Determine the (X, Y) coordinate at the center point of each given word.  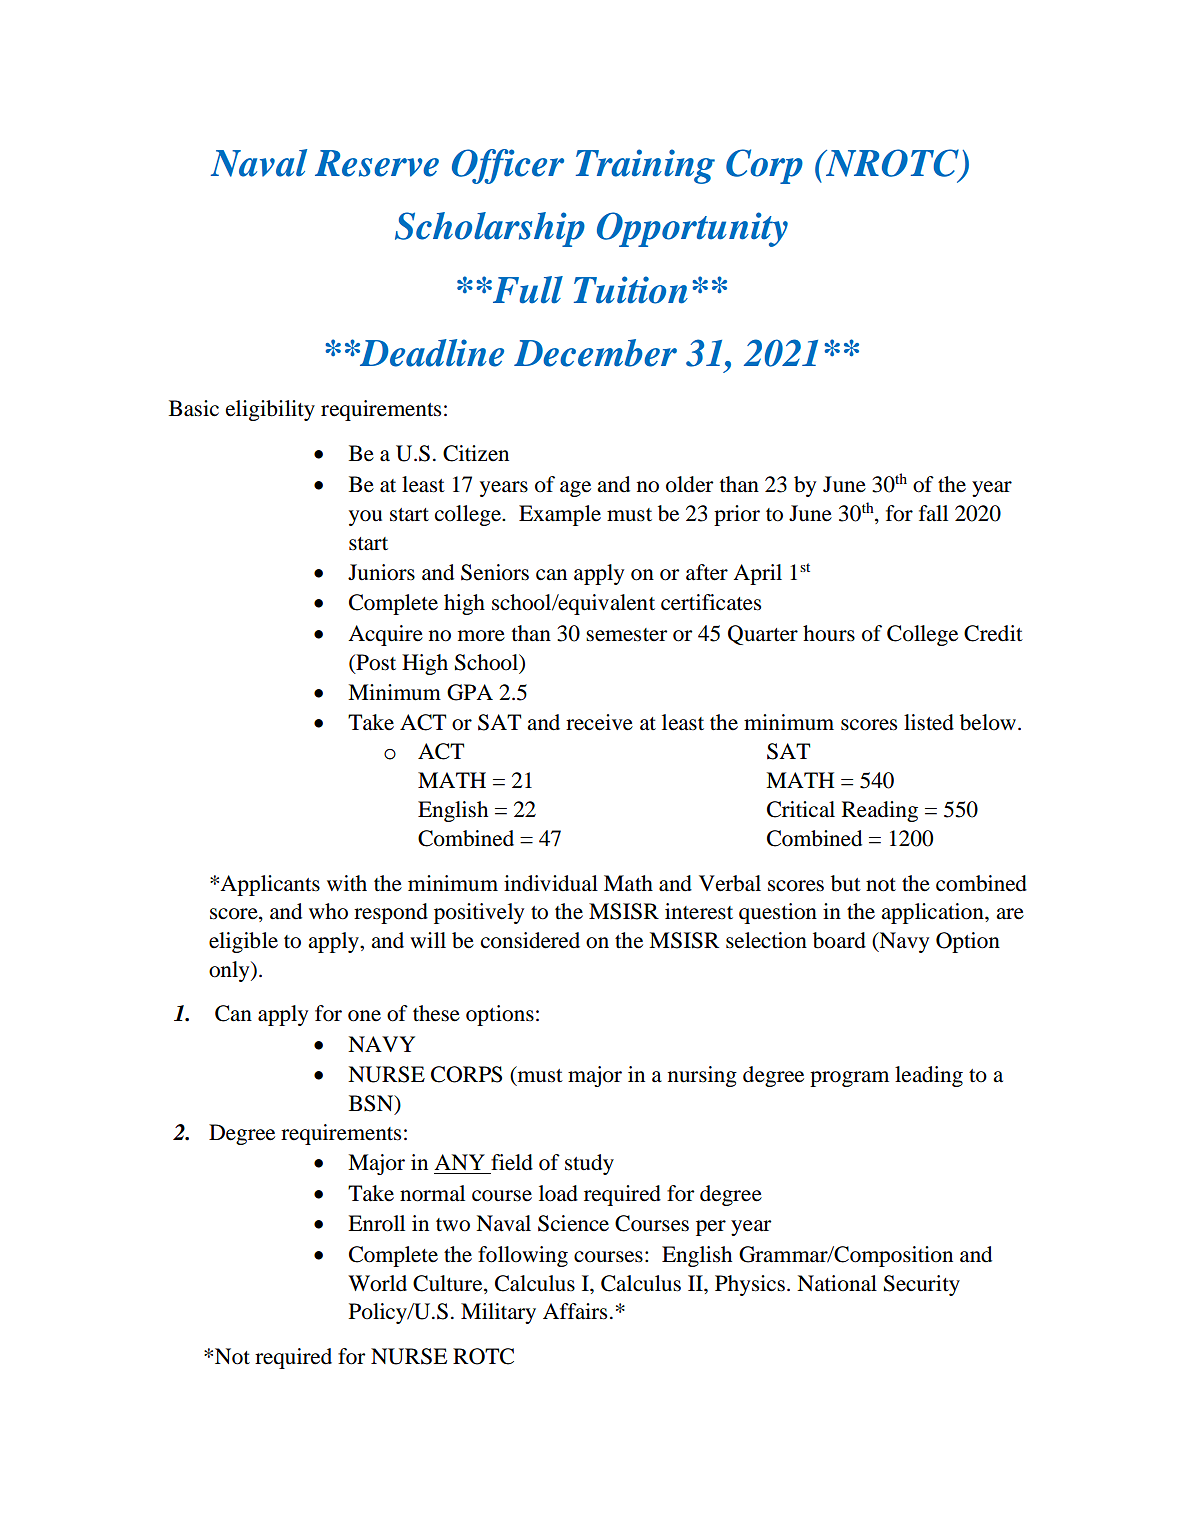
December (595, 353)
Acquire (385, 635)
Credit (993, 633)
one (364, 1016)
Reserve (377, 163)
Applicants (270, 885)
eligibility (270, 410)
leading (929, 1076)
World (377, 1283)
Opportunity (692, 229)
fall (933, 513)
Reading (880, 811)
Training (645, 166)
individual (551, 883)
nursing (702, 1076)
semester (626, 635)
